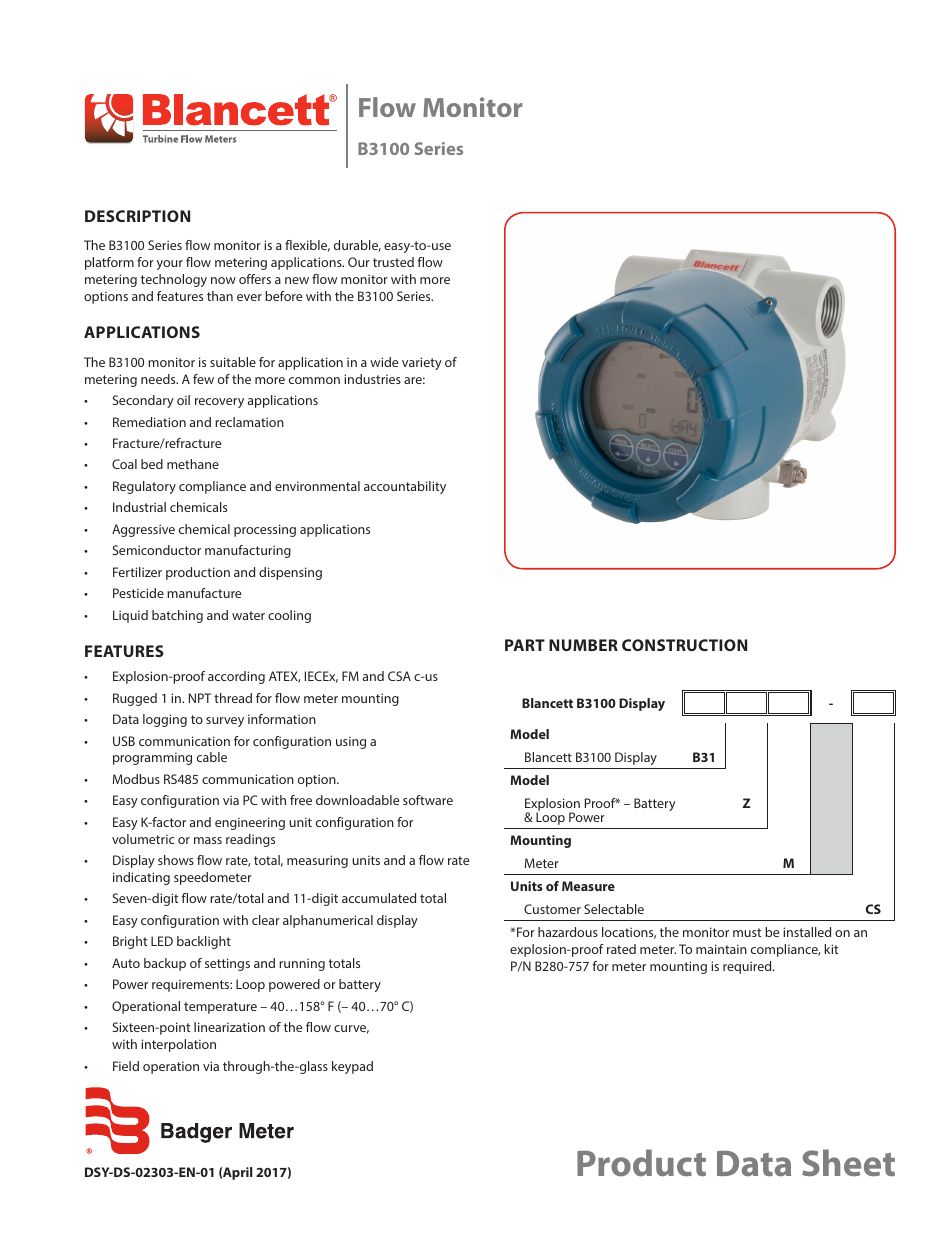 This image has width=952, height=1233. I want to click on accountability, so click(405, 487).
